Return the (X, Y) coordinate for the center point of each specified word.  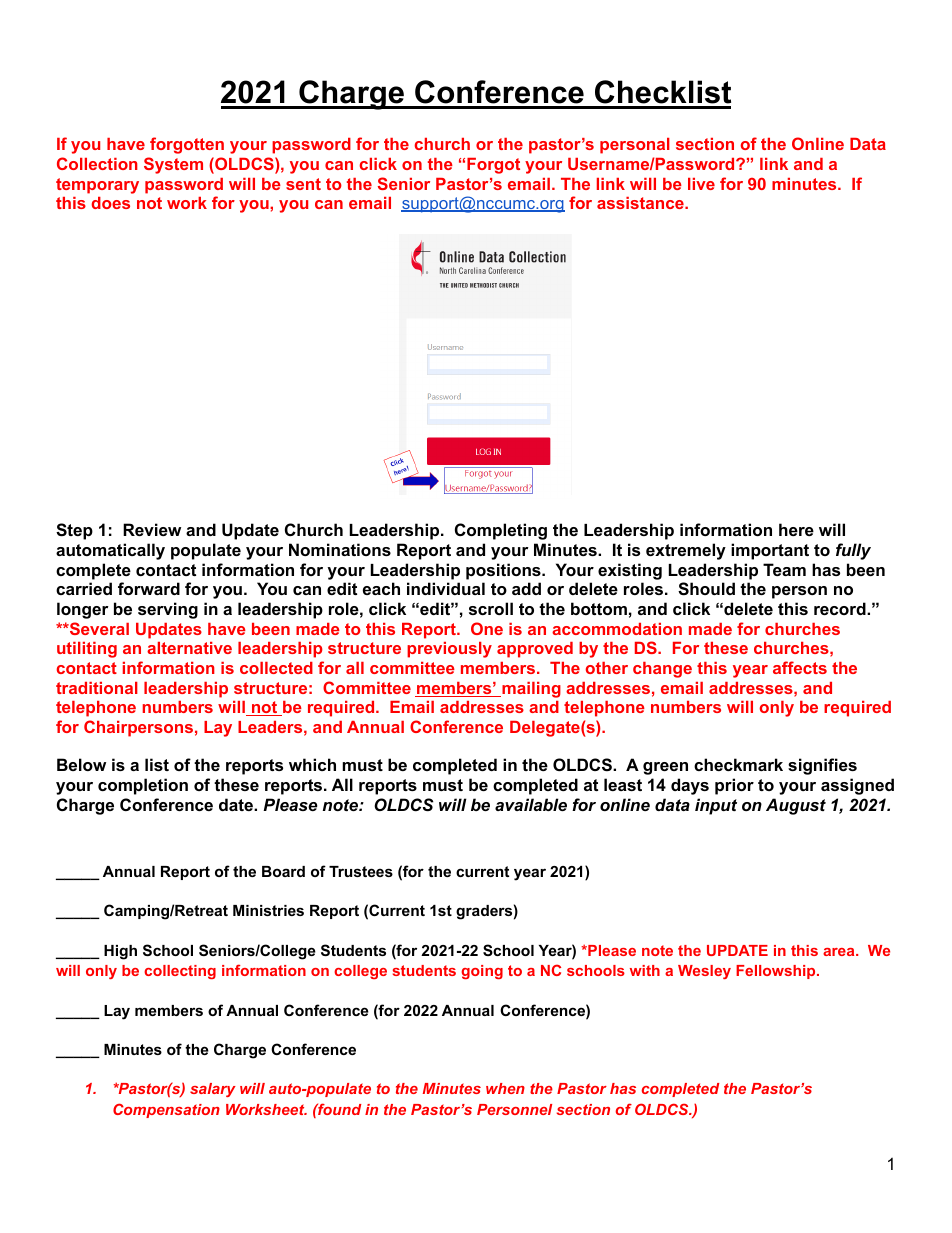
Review (152, 529)
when (505, 1088)
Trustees (361, 871)
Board (283, 871)
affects (800, 667)
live (701, 184)
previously (449, 650)
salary (213, 1090)
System (173, 165)
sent (303, 184)
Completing (501, 531)
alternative (189, 648)
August (796, 806)
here (796, 529)
